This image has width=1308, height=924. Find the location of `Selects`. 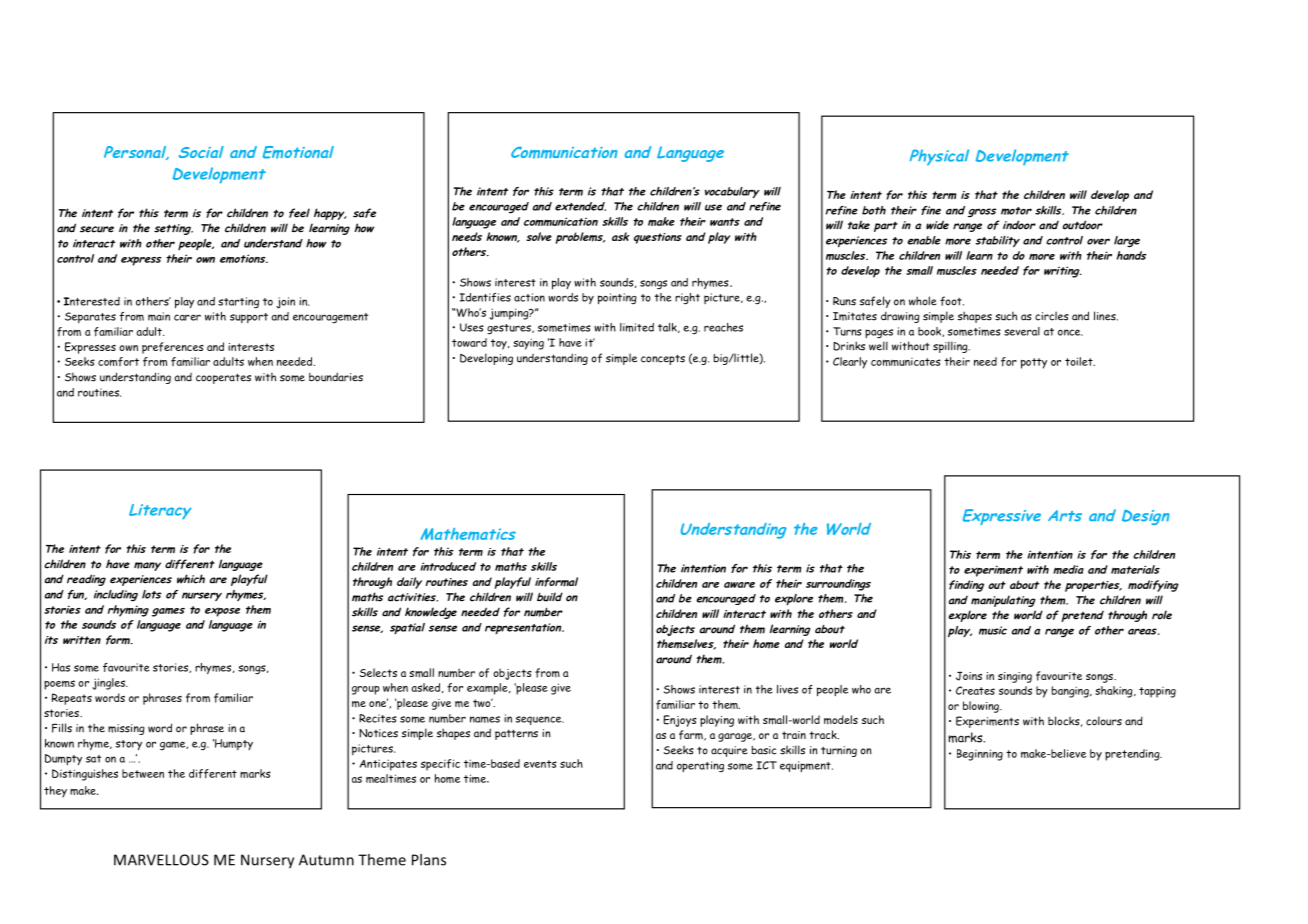

Selects is located at coordinates (378, 672).
